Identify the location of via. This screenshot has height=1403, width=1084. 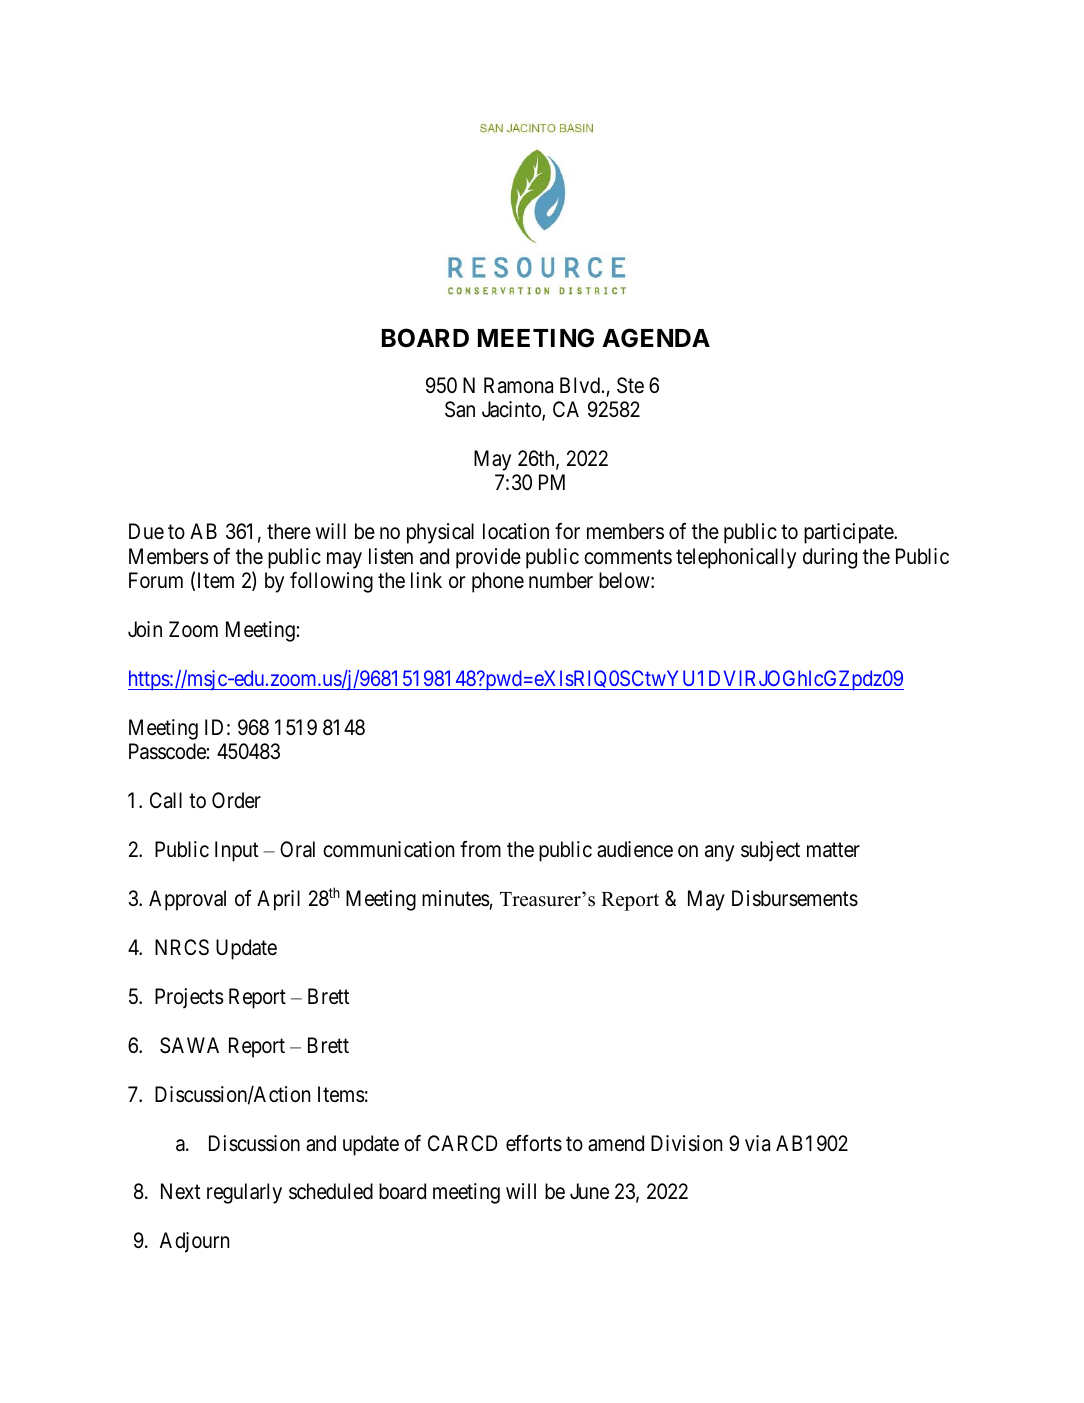
(757, 1143).
